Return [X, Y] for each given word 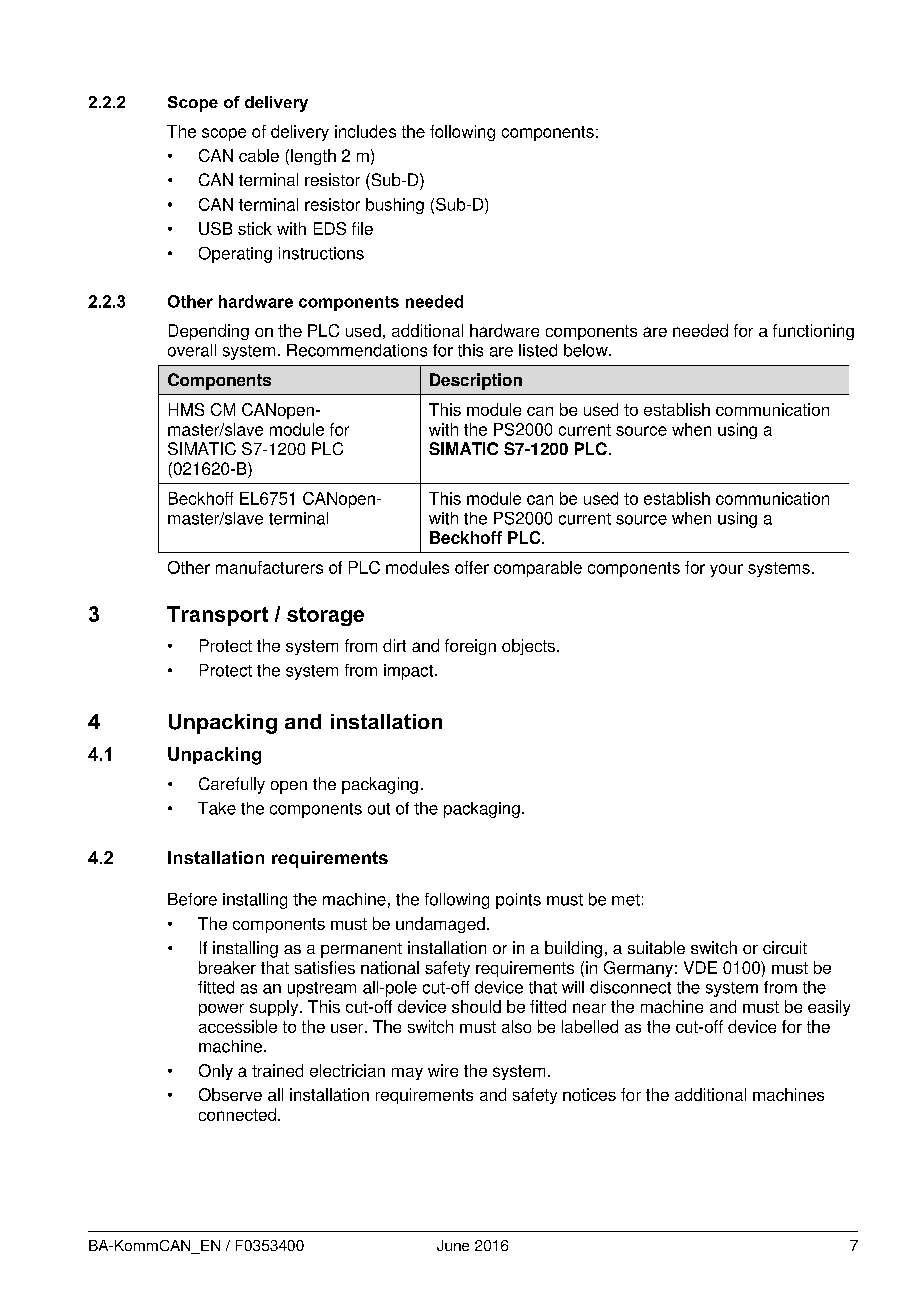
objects [528, 647]
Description [476, 381]
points [518, 901]
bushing [395, 206]
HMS [186, 409]
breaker [227, 967]
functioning [813, 332]
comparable [538, 569]
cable [259, 155]
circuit [785, 947]
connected [237, 1114]
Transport [217, 616]
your [726, 570]
